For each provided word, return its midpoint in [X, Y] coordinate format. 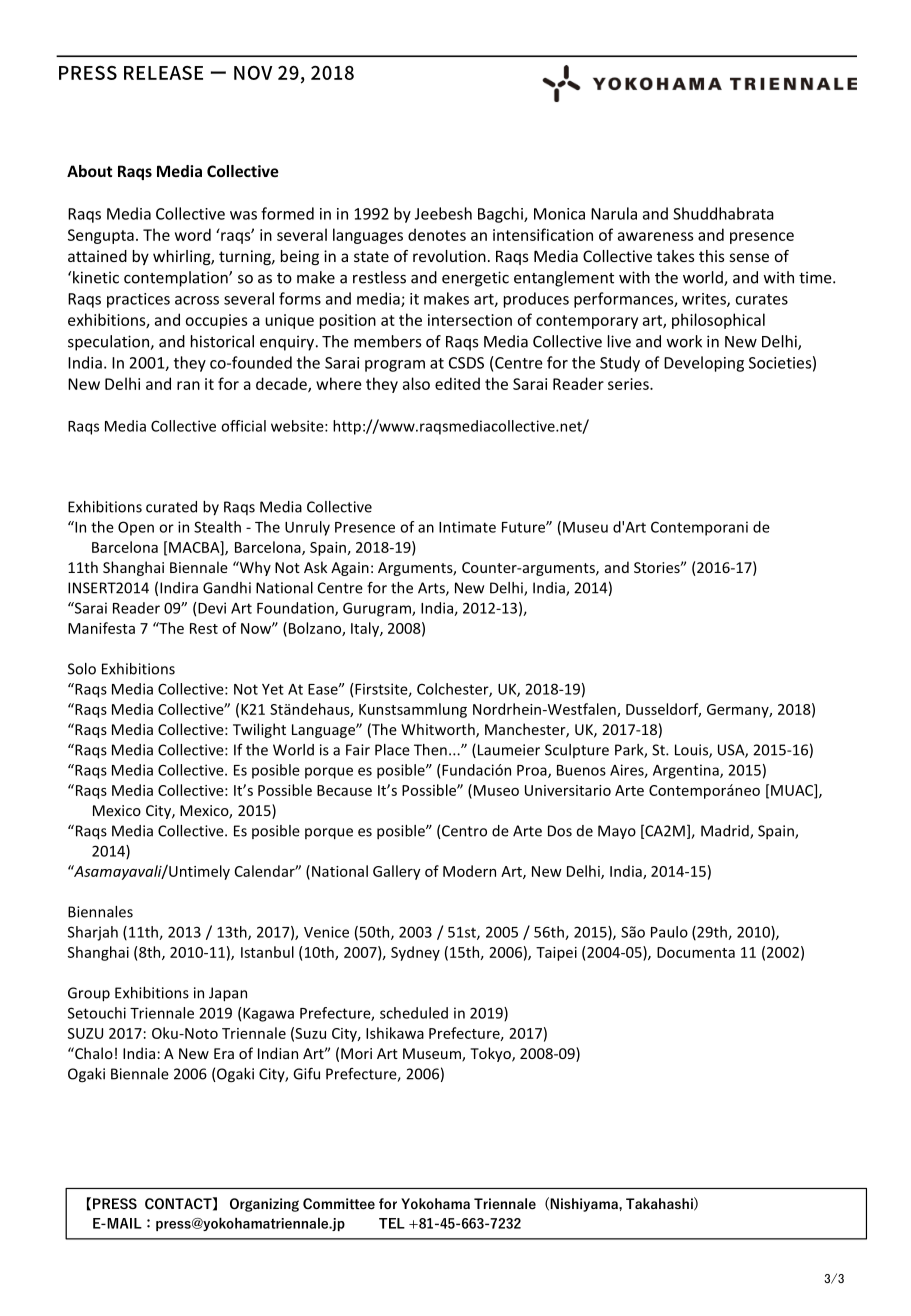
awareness [656, 236]
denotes [437, 234]
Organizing [264, 1205]
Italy [366, 629]
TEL [392, 1223]
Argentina [687, 771]
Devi [212, 608]
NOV [253, 73]
